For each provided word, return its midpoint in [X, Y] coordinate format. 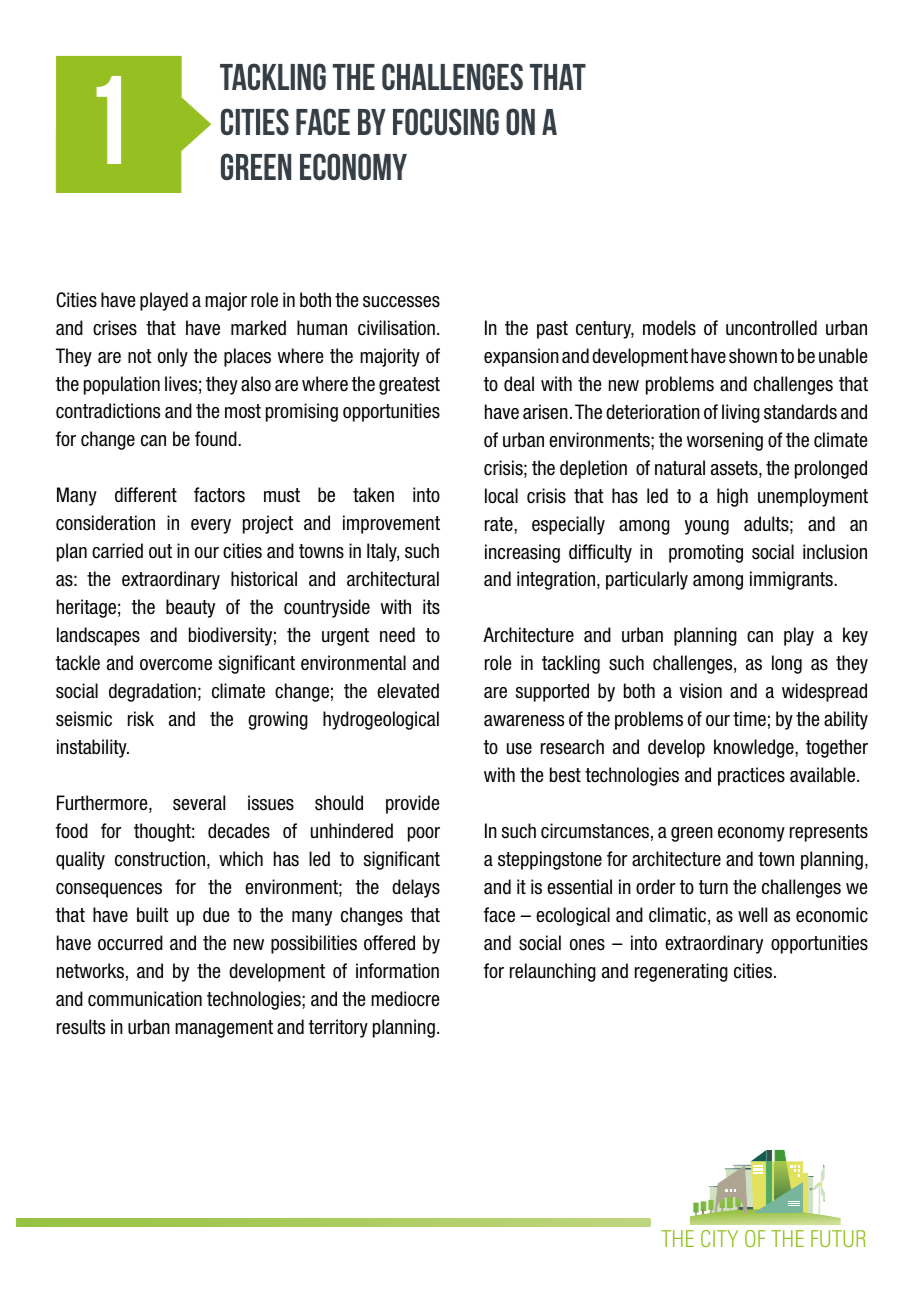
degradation [152, 692]
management [224, 1029]
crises [115, 328]
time [749, 718]
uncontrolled [771, 328]
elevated [408, 691]
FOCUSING [446, 122]
